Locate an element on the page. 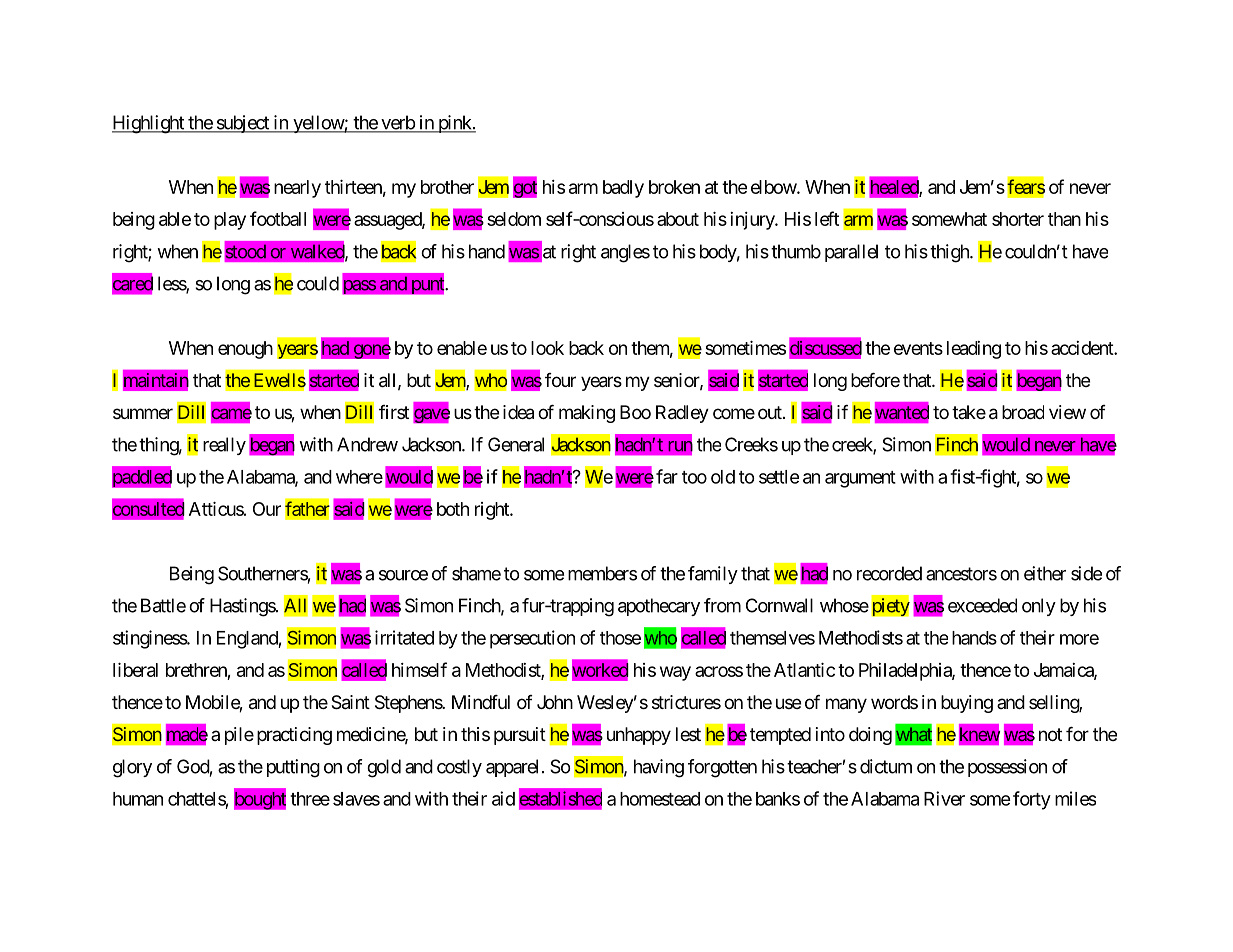 The image size is (1233, 952). enough is located at coordinates (245, 350).
